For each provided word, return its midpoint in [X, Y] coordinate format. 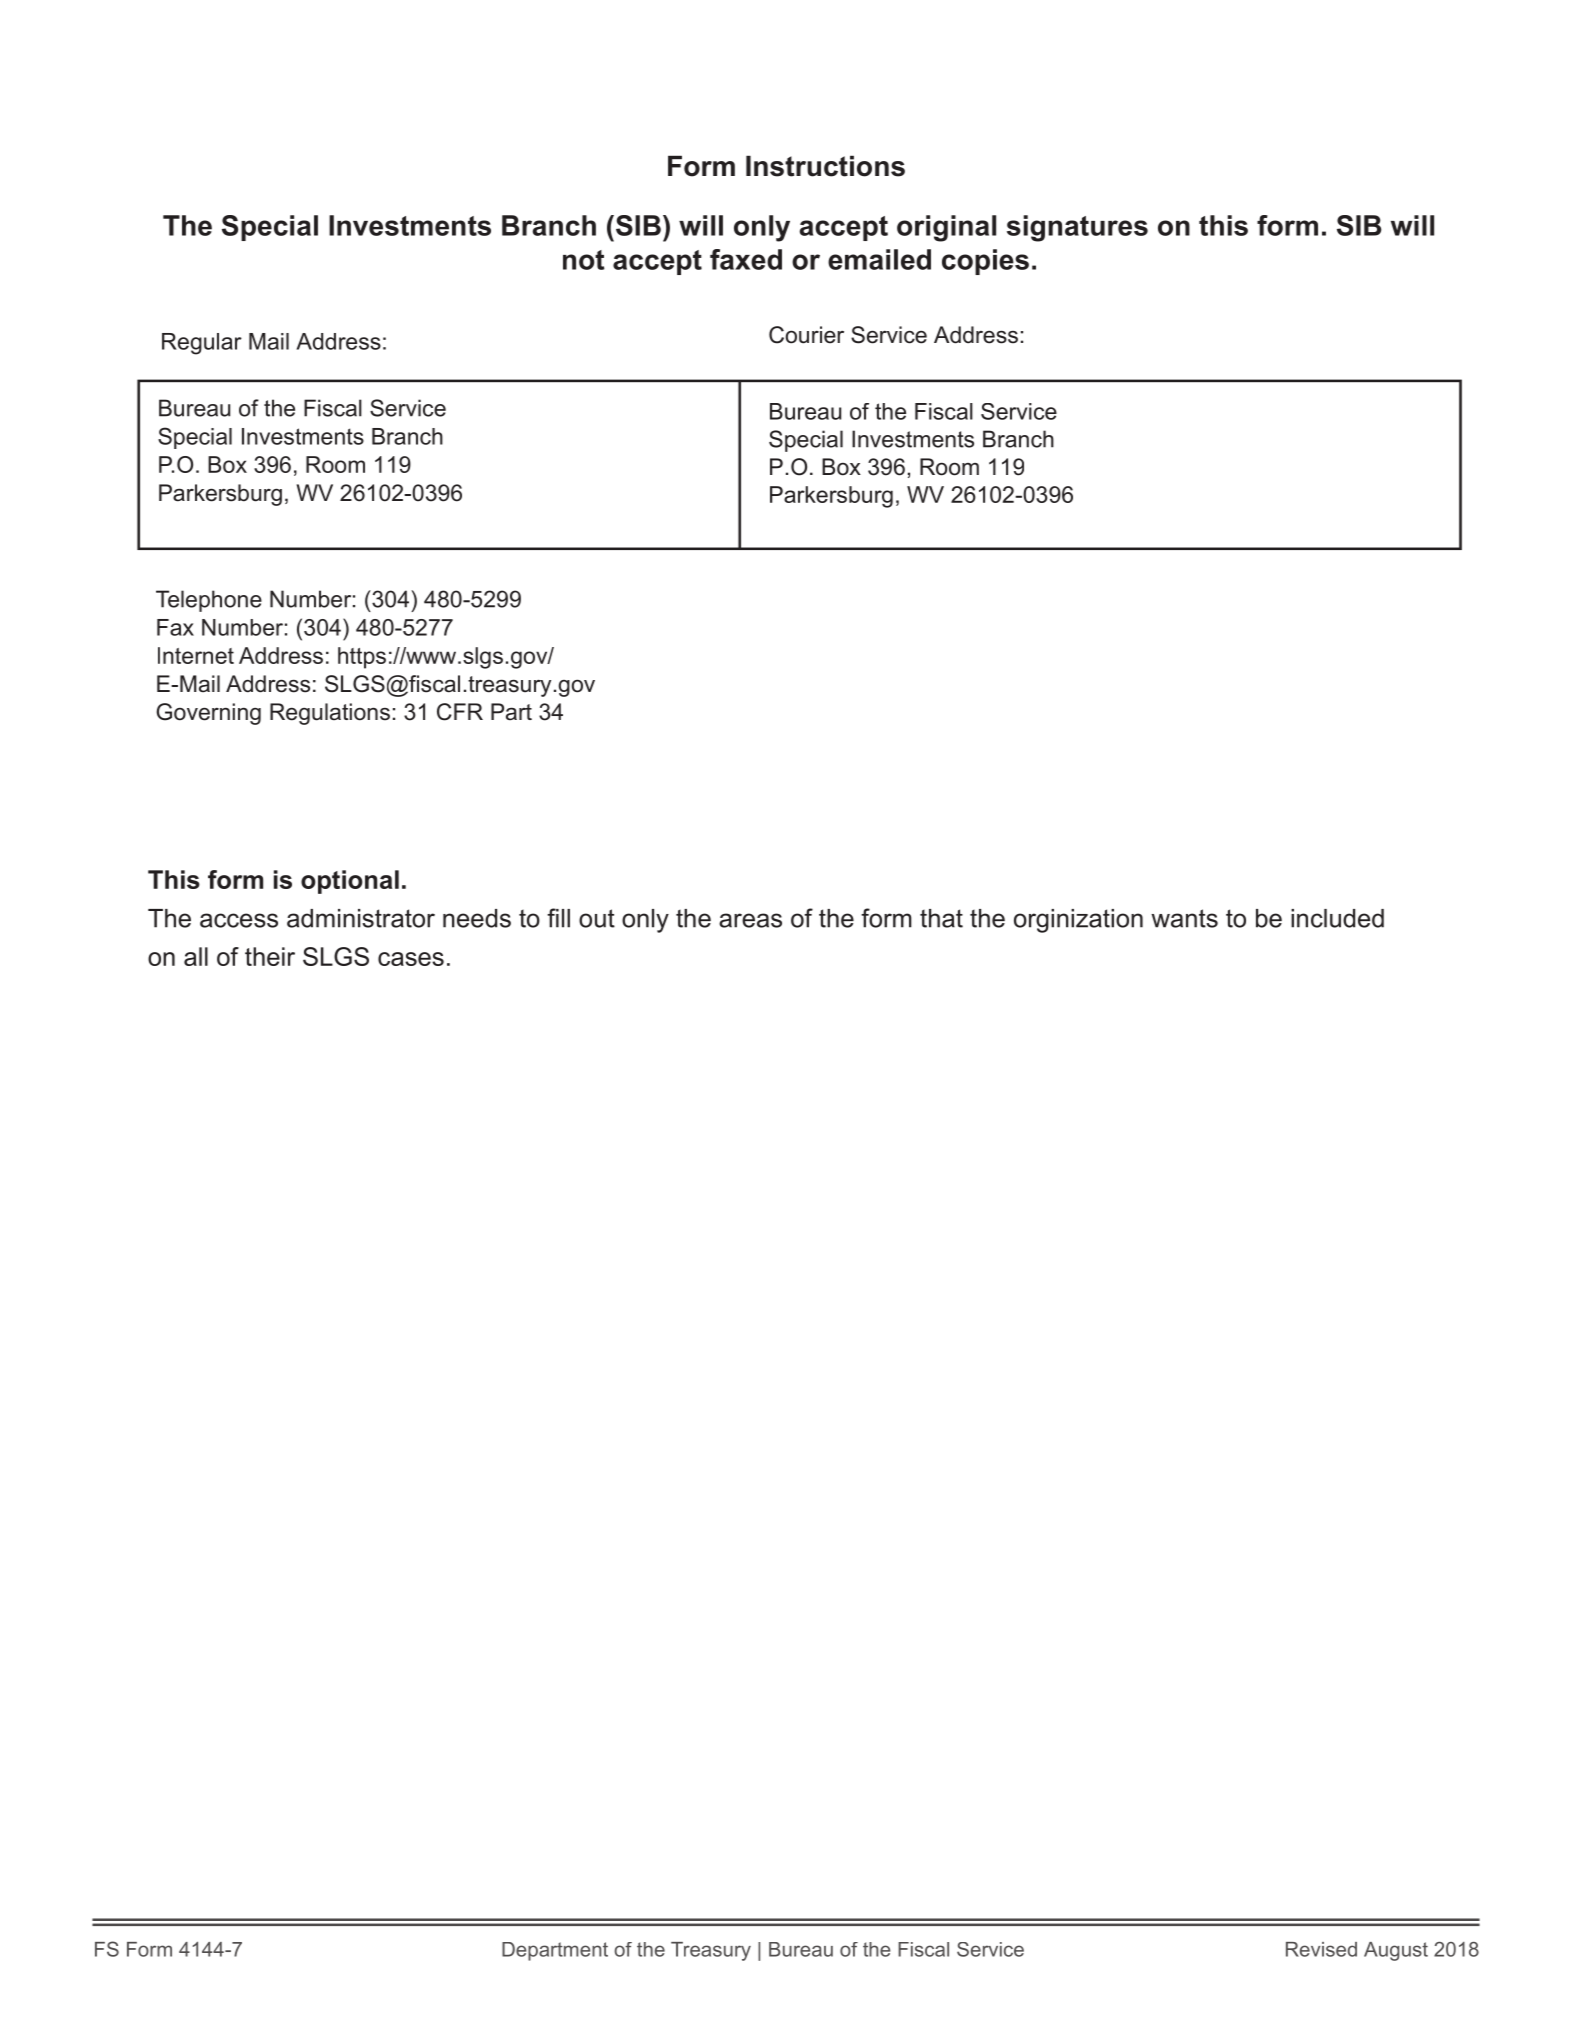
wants [1184, 918]
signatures [1077, 228]
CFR [460, 712]
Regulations [330, 714]
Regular [202, 344]
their [270, 956]
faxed [746, 259]
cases [411, 959]
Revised [1321, 1949]
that [941, 918]
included [1337, 918]
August [1396, 1951]
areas [750, 920]
